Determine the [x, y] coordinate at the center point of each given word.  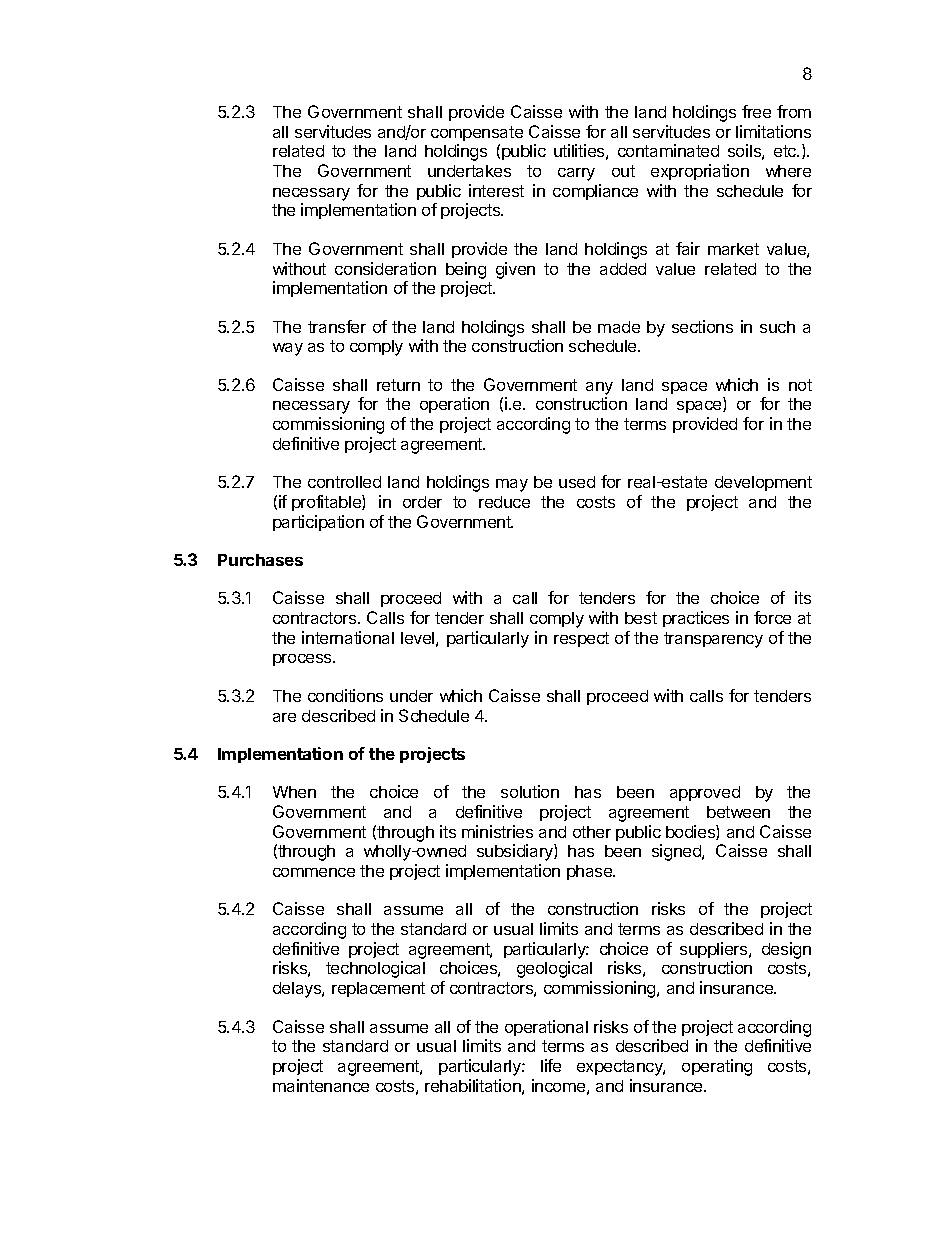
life [551, 1065]
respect [581, 639]
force [772, 617]
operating [717, 1067]
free [756, 111]
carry [576, 174]
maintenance [321, 1085]
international [348, 637]
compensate [477, 133]
